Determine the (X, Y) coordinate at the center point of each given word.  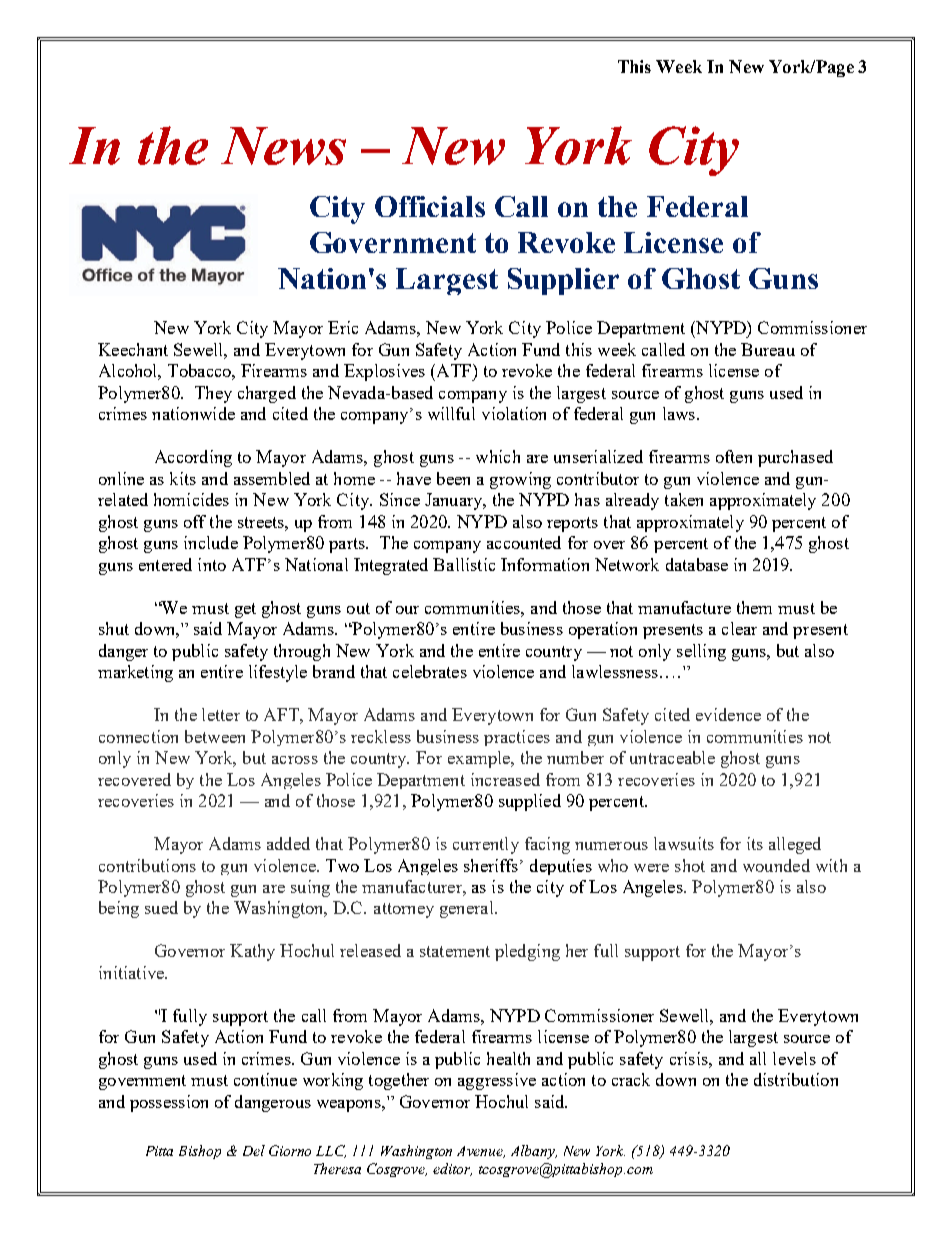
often (734, 456)
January (455, 501)
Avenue (481, 1152)
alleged (795, 845)
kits (183, 478)
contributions (147, 865)
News (283, 146)
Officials (430, 206)
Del (254, 1150)
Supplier (563, 281)
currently (486, 845)
